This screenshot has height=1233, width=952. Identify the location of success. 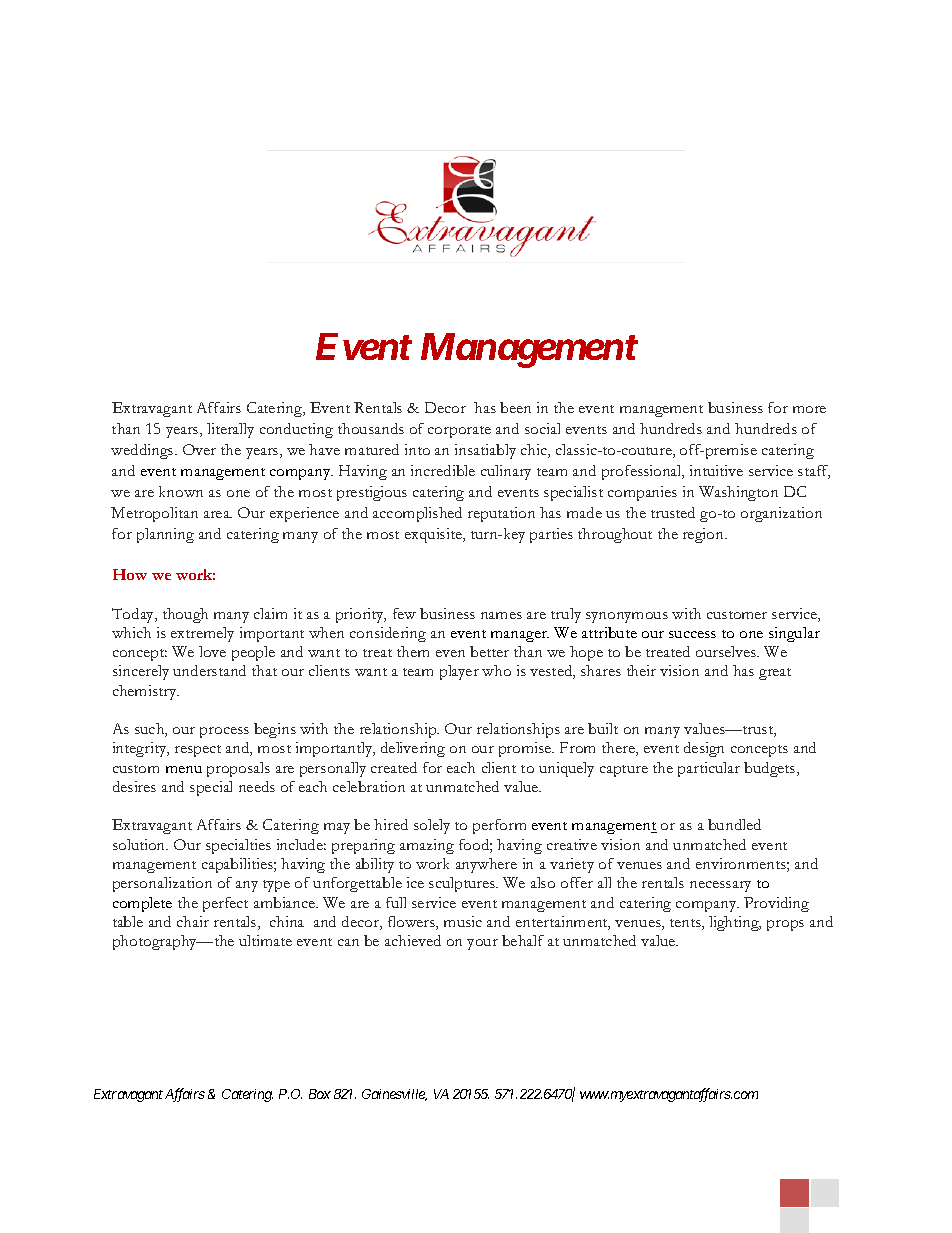
(692, 634).
